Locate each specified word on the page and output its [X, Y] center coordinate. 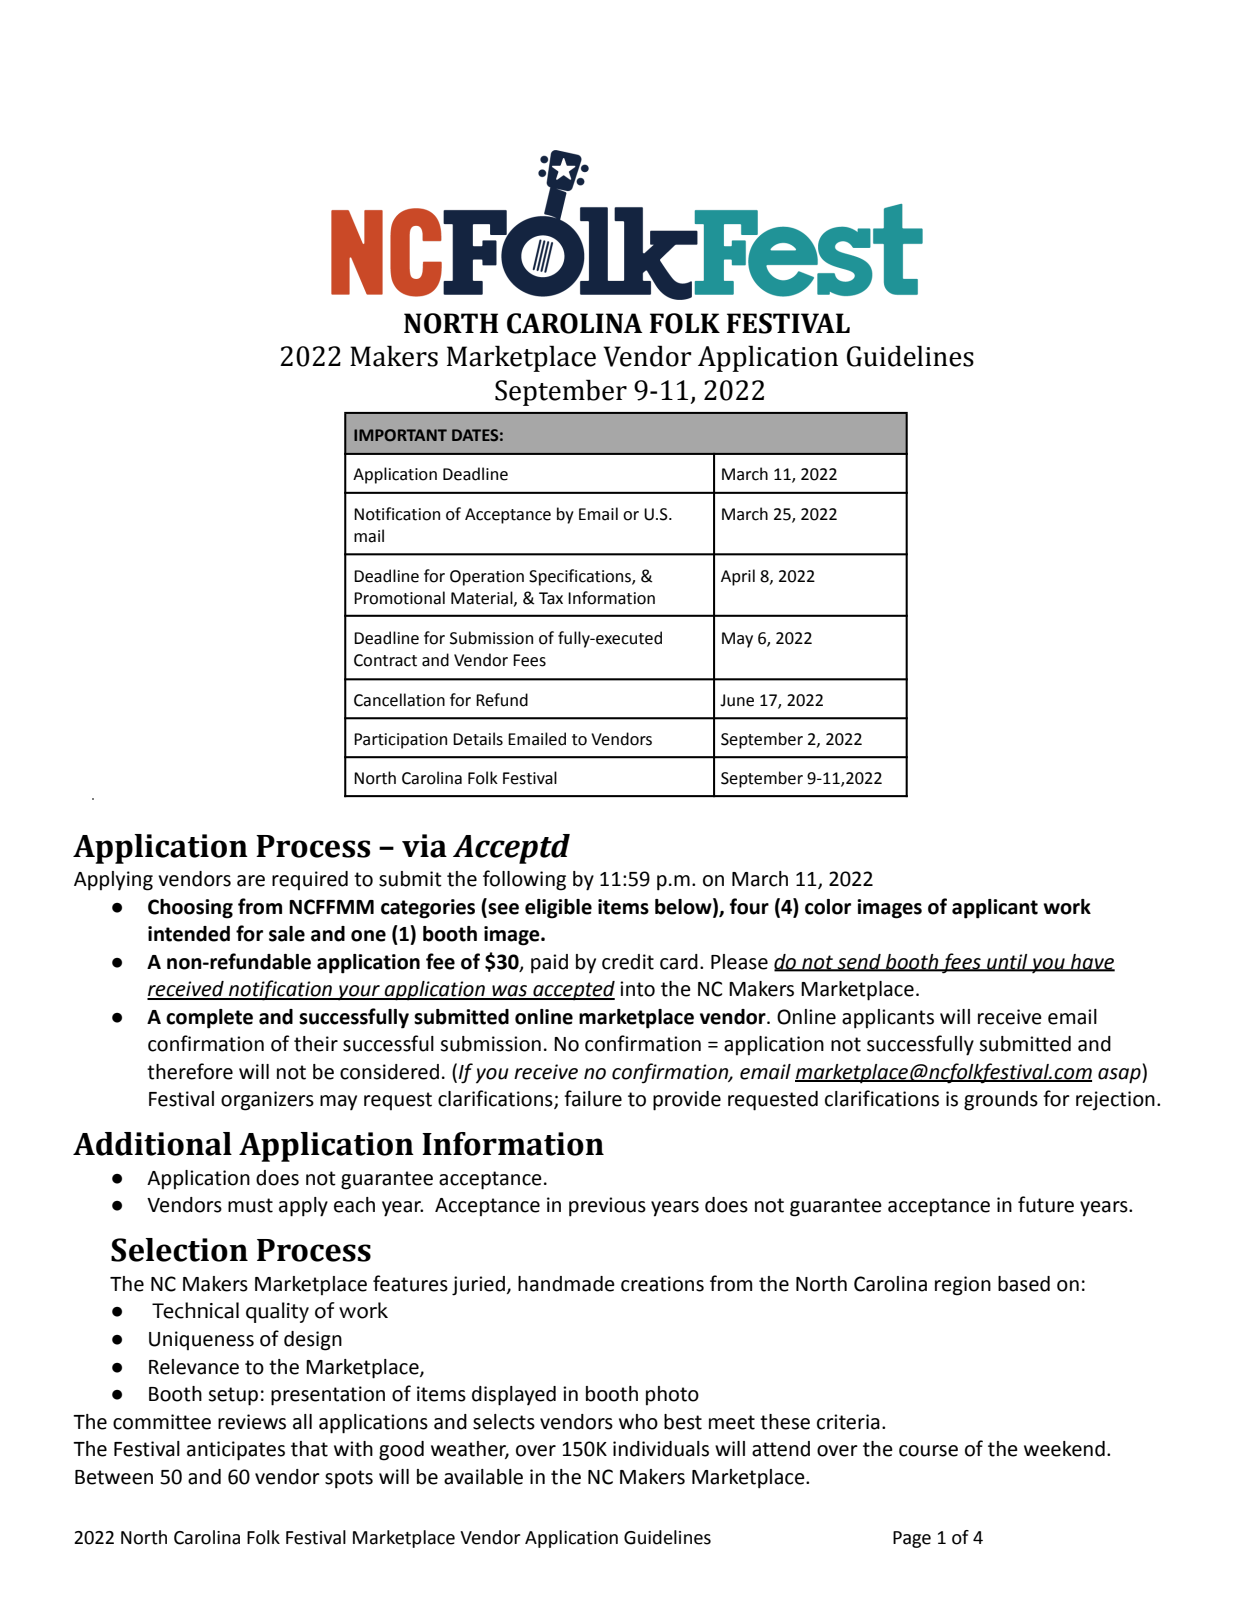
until [1007, 962]
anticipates [236, 1451]
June [737, 700]
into [637, 989]
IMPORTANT [400, 435]
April [738, 577]
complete [209, 1019]
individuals [661, 1449]
